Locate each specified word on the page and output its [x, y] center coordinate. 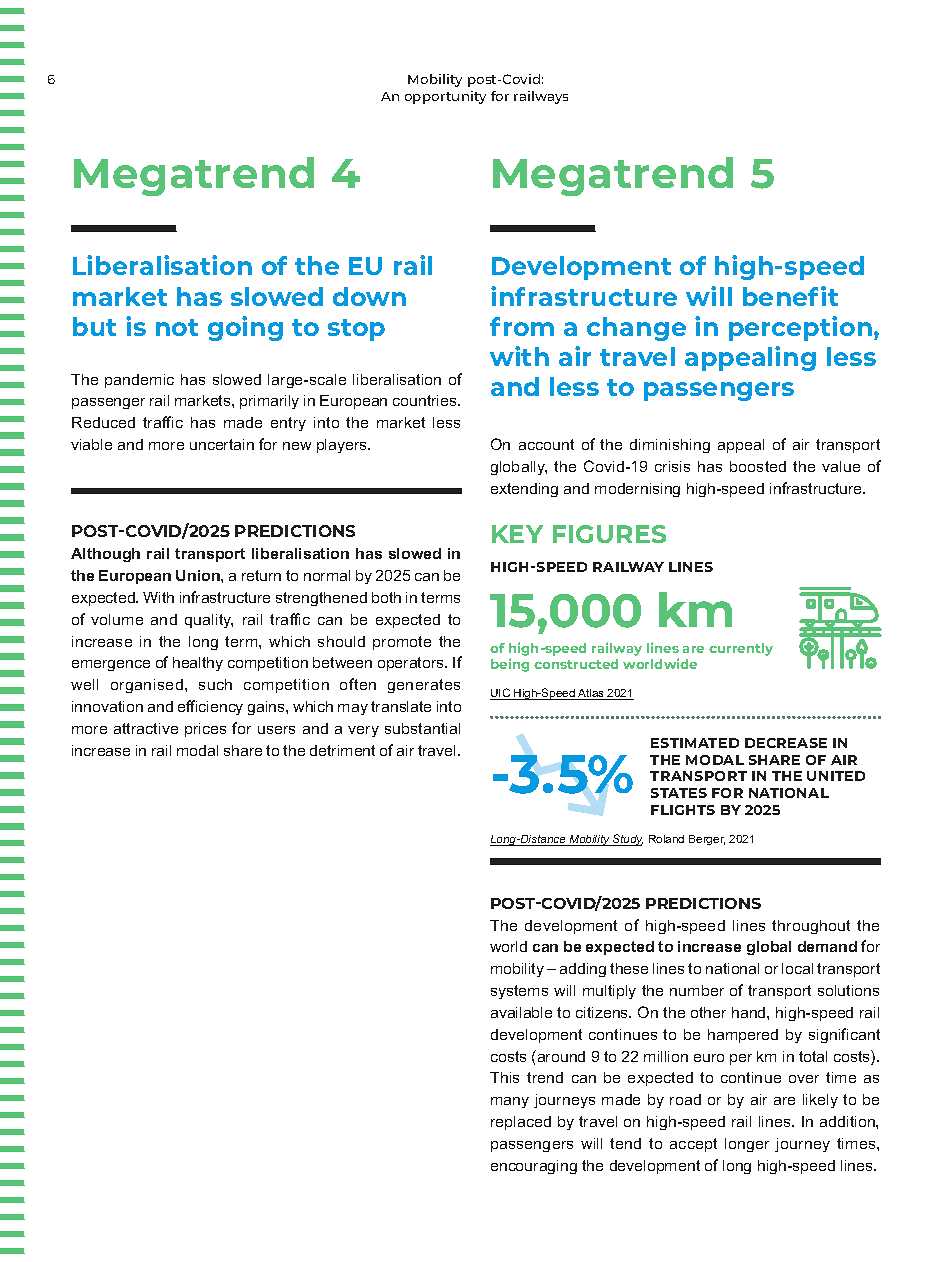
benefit [790, 296]
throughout [811, 927]
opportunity [445, 97]
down [369, 296]
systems [519, 992]
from [522, 326]
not [177, 327]
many [510, 1102]
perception [800, 328]
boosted [758, 466]
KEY [517, 534]
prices [205, 730]
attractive [146, 728]
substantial [422, 728]
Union [199, 575]
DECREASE [786, 743]
